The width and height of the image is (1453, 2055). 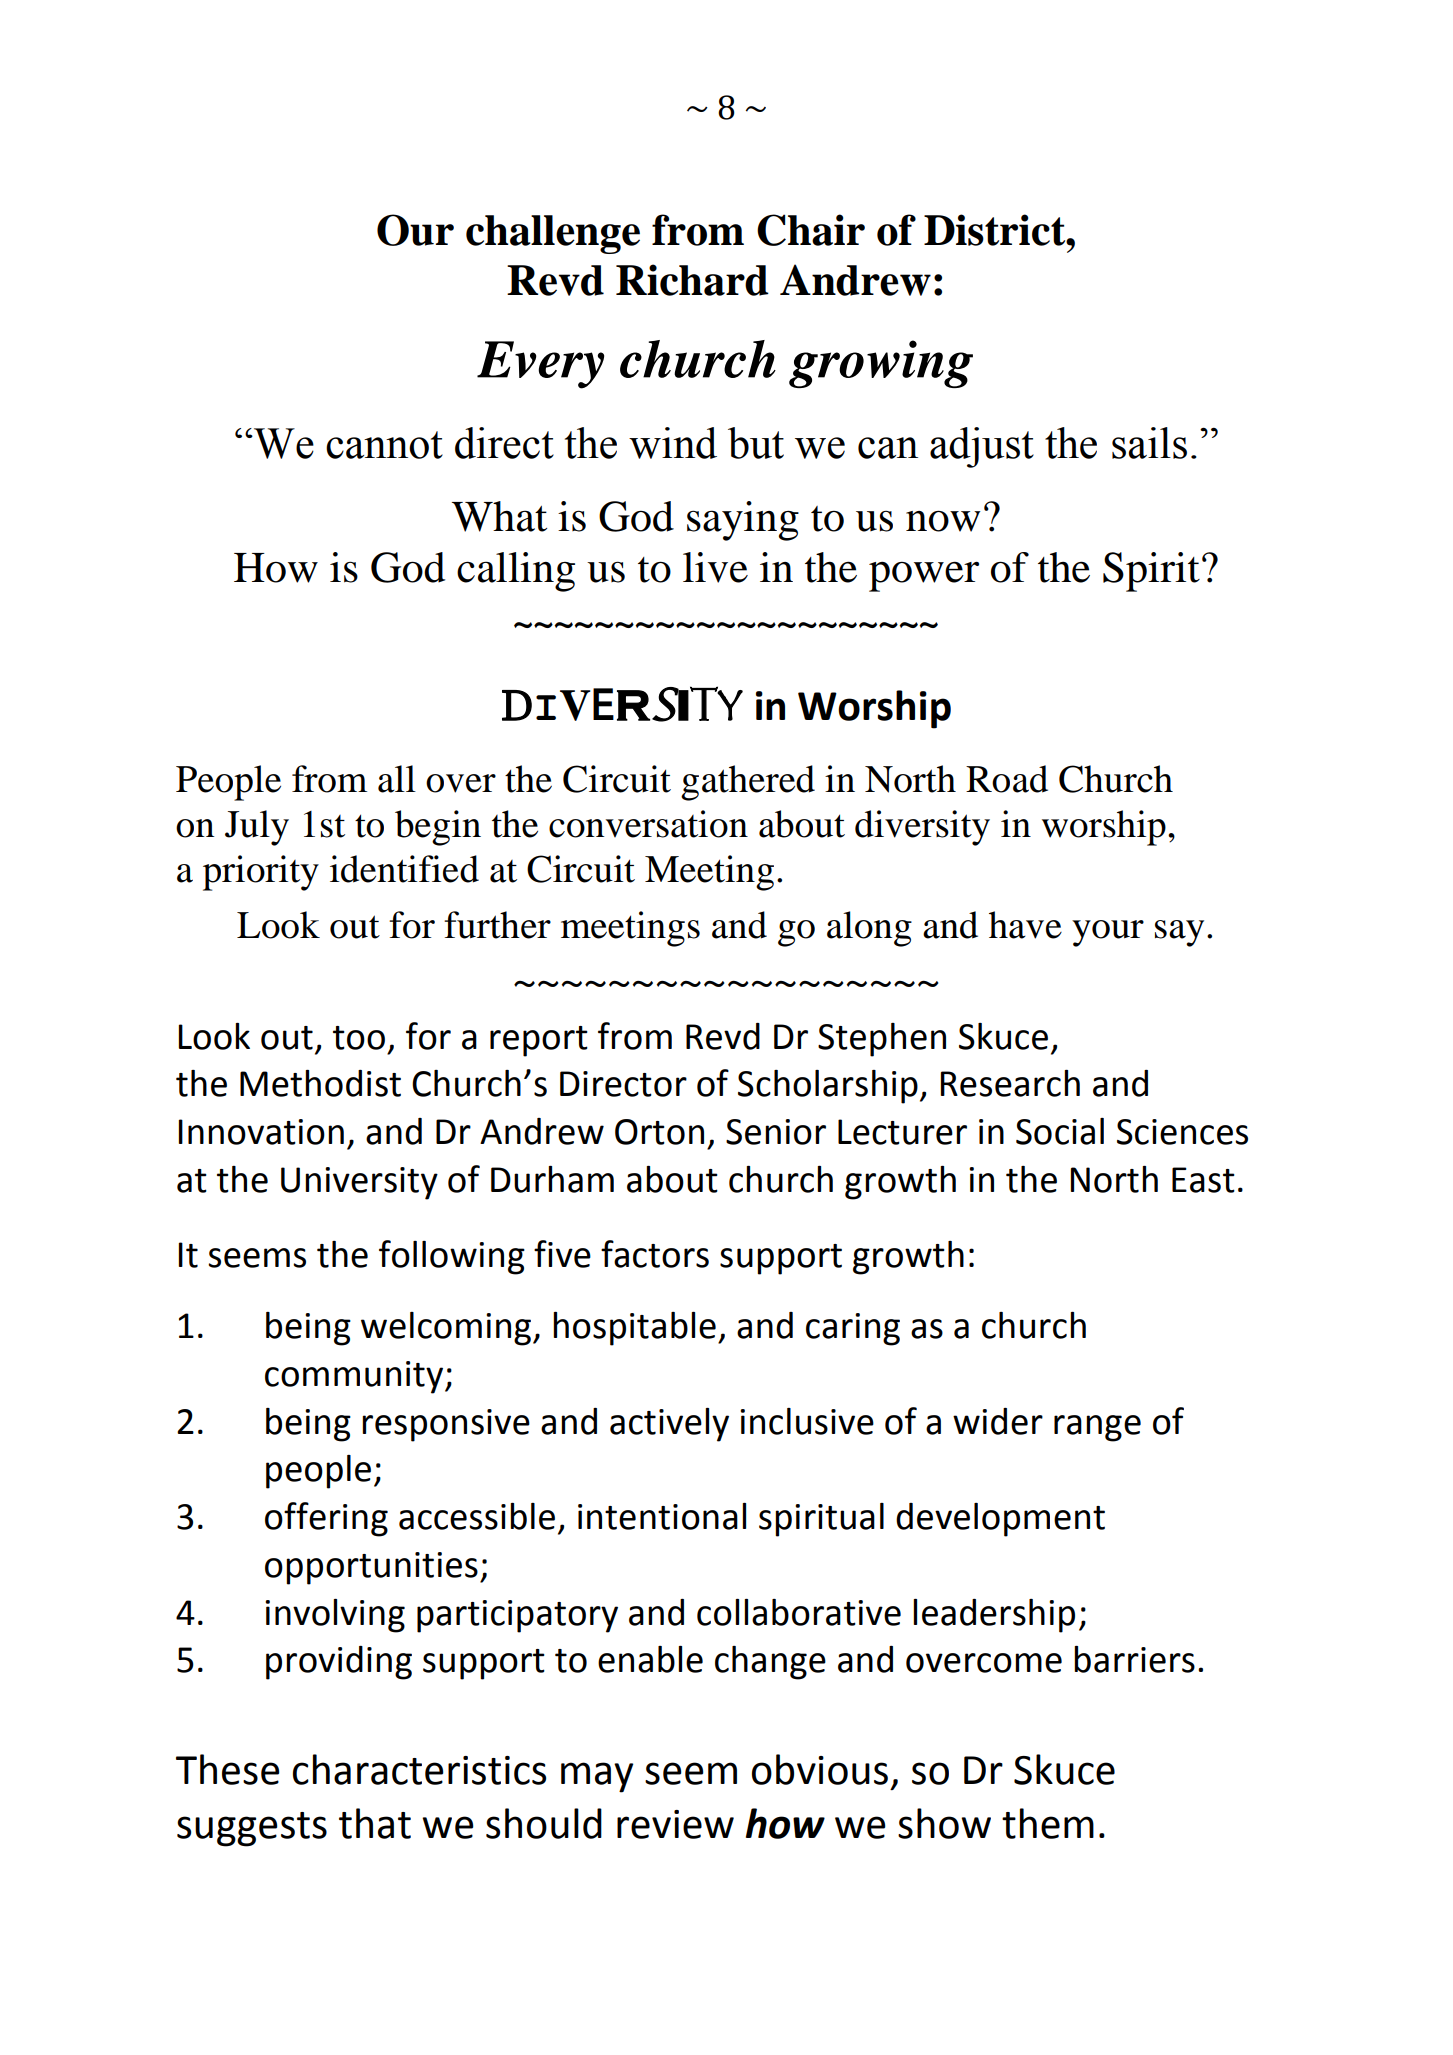 I want to click on cannot, so click(x=384, y=445).
